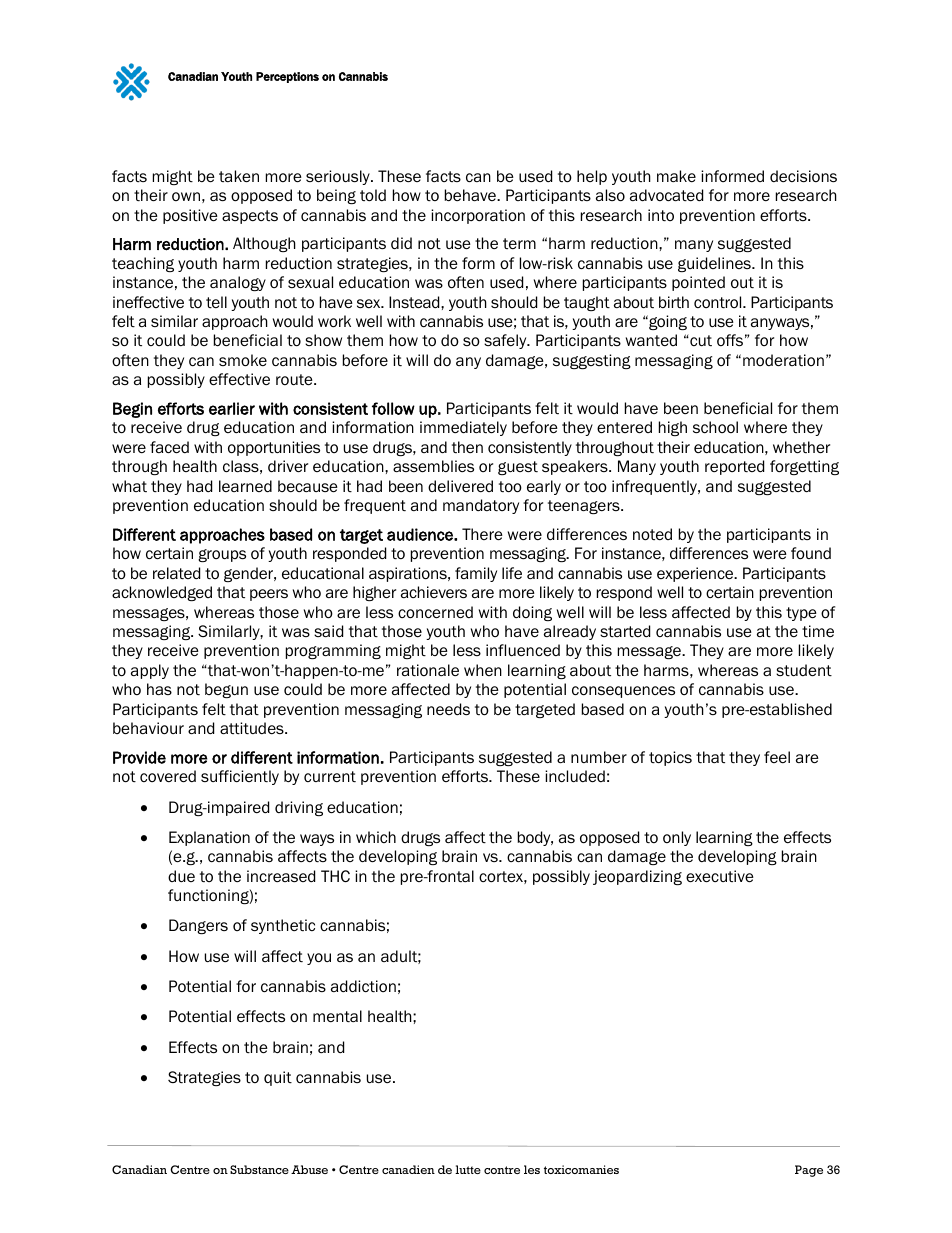  What do you see at coordinates (259, 1169) in the document?
I see `Substance` at bounding box center [259, 1169].
